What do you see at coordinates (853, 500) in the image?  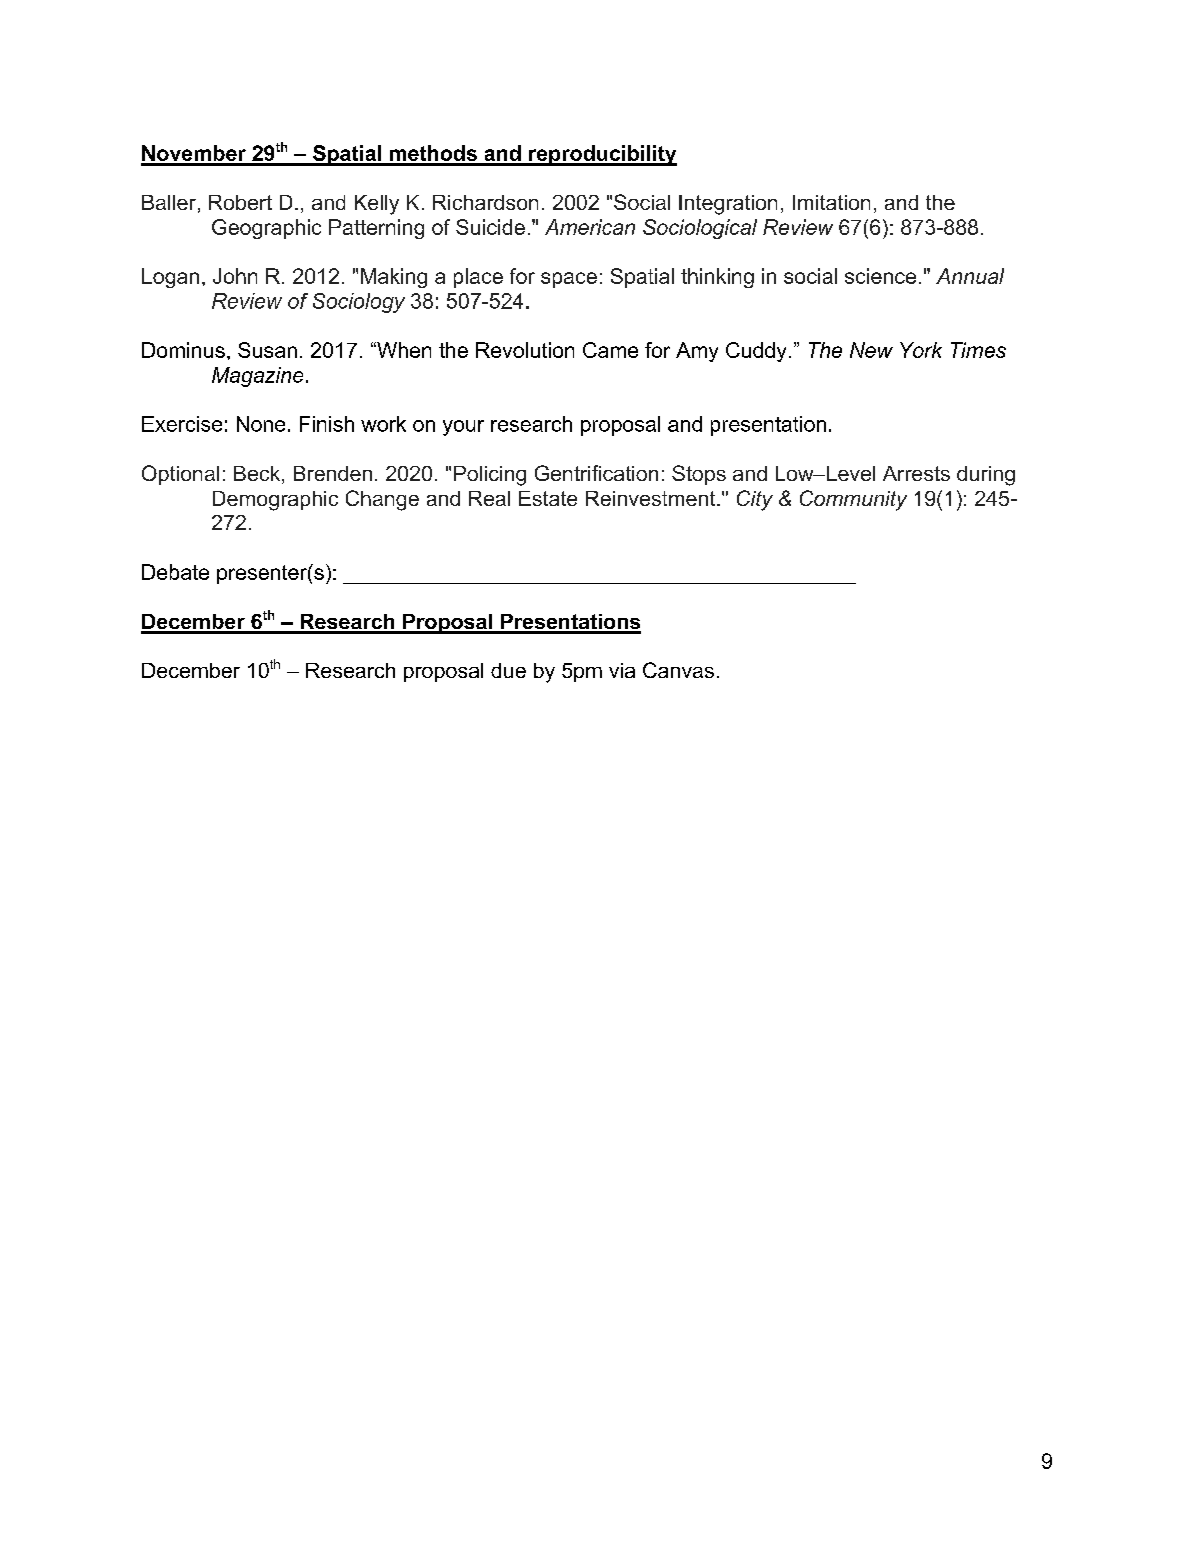 I see `Community` at bounding box center [853, 500].
